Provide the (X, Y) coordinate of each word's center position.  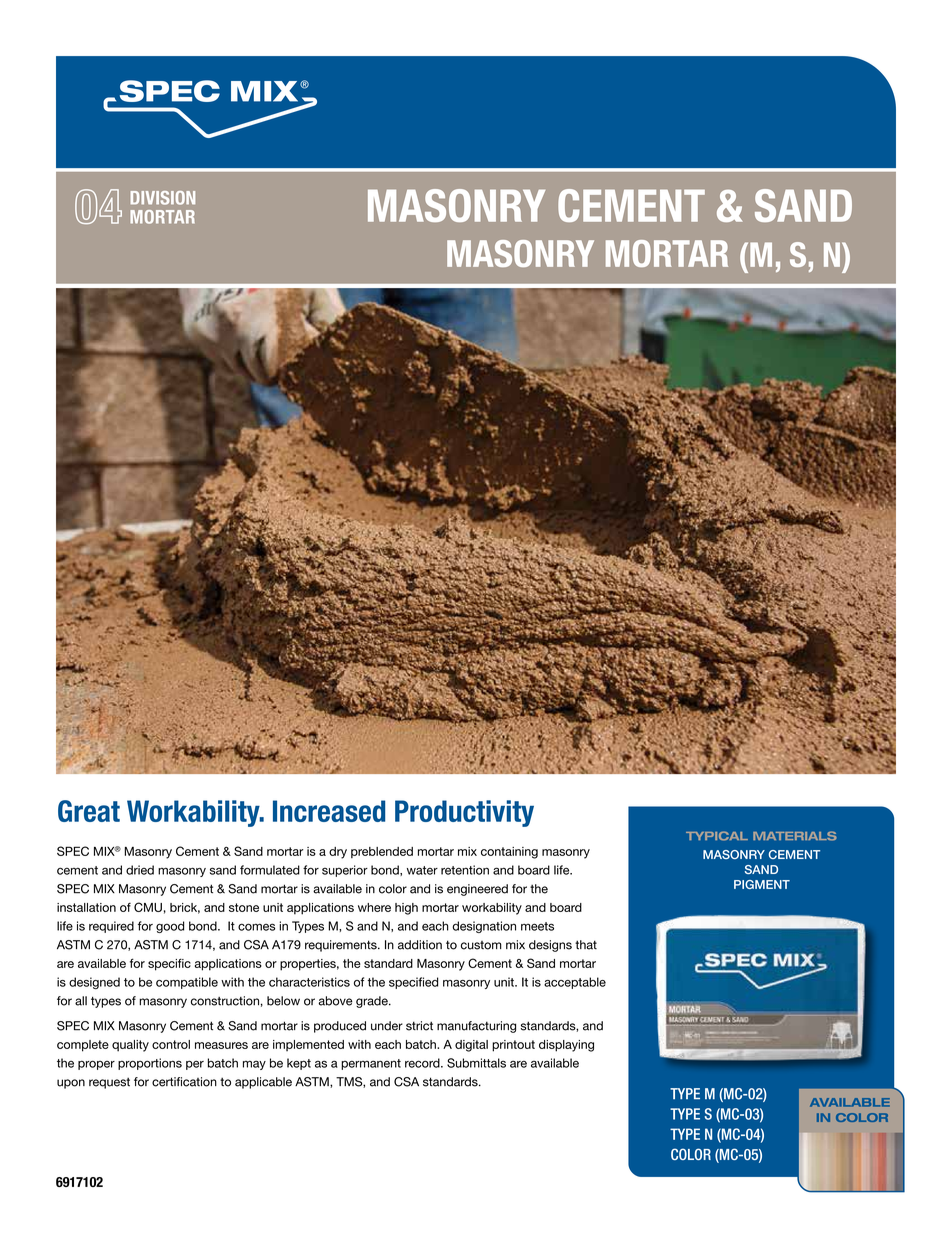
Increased (329, 811)
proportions (150, 1064)
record (423, 1063)
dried (140, 870)
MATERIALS (795, 836)
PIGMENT (762, 884)
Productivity (464, 813)
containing (509, 853)
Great (89, 811)
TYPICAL (717, 836)
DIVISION (162, 198)
